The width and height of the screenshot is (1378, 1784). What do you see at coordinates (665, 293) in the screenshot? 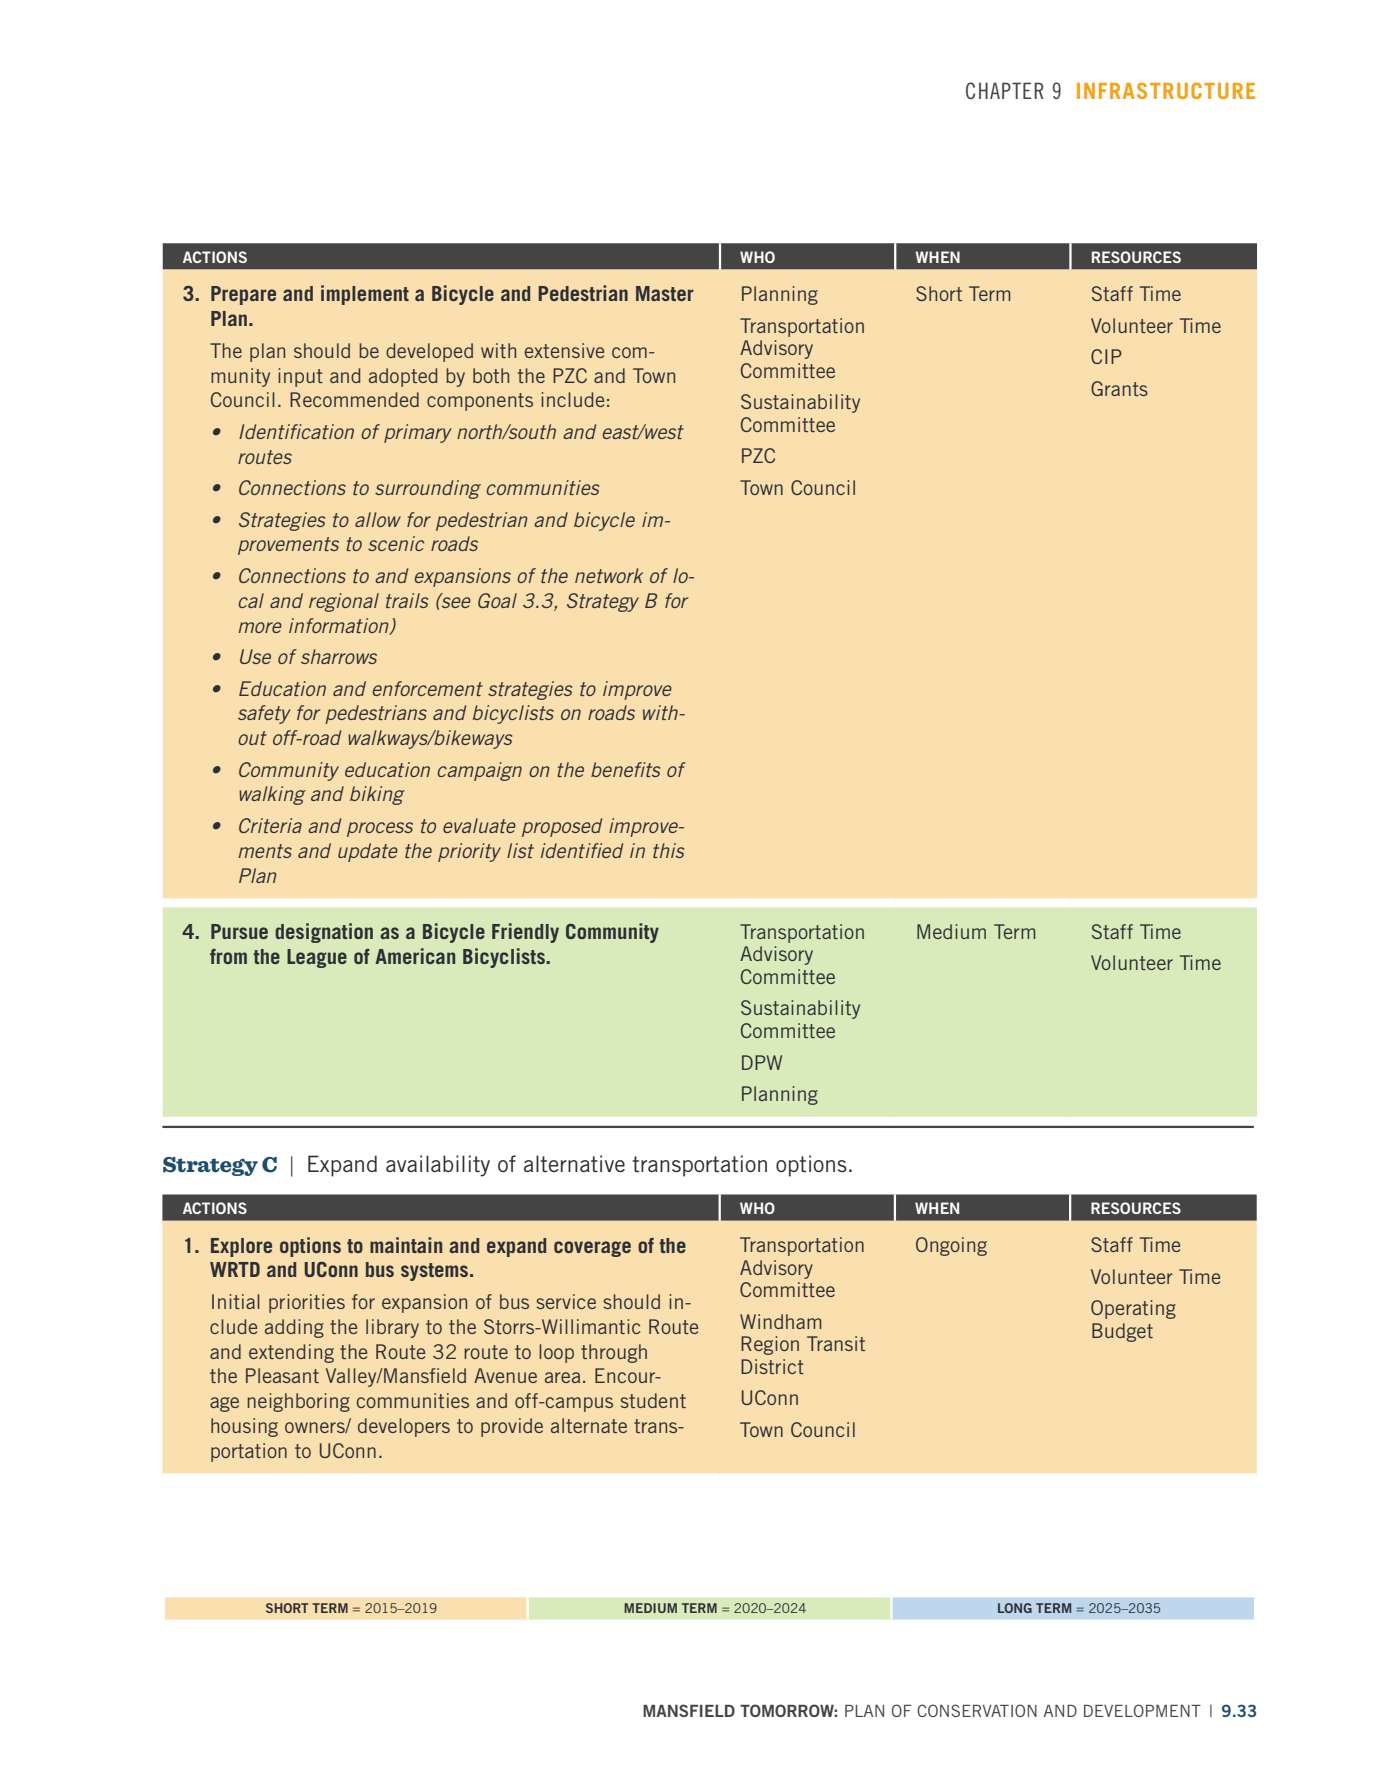
I see `Master` at bounding box center [665, 293].
